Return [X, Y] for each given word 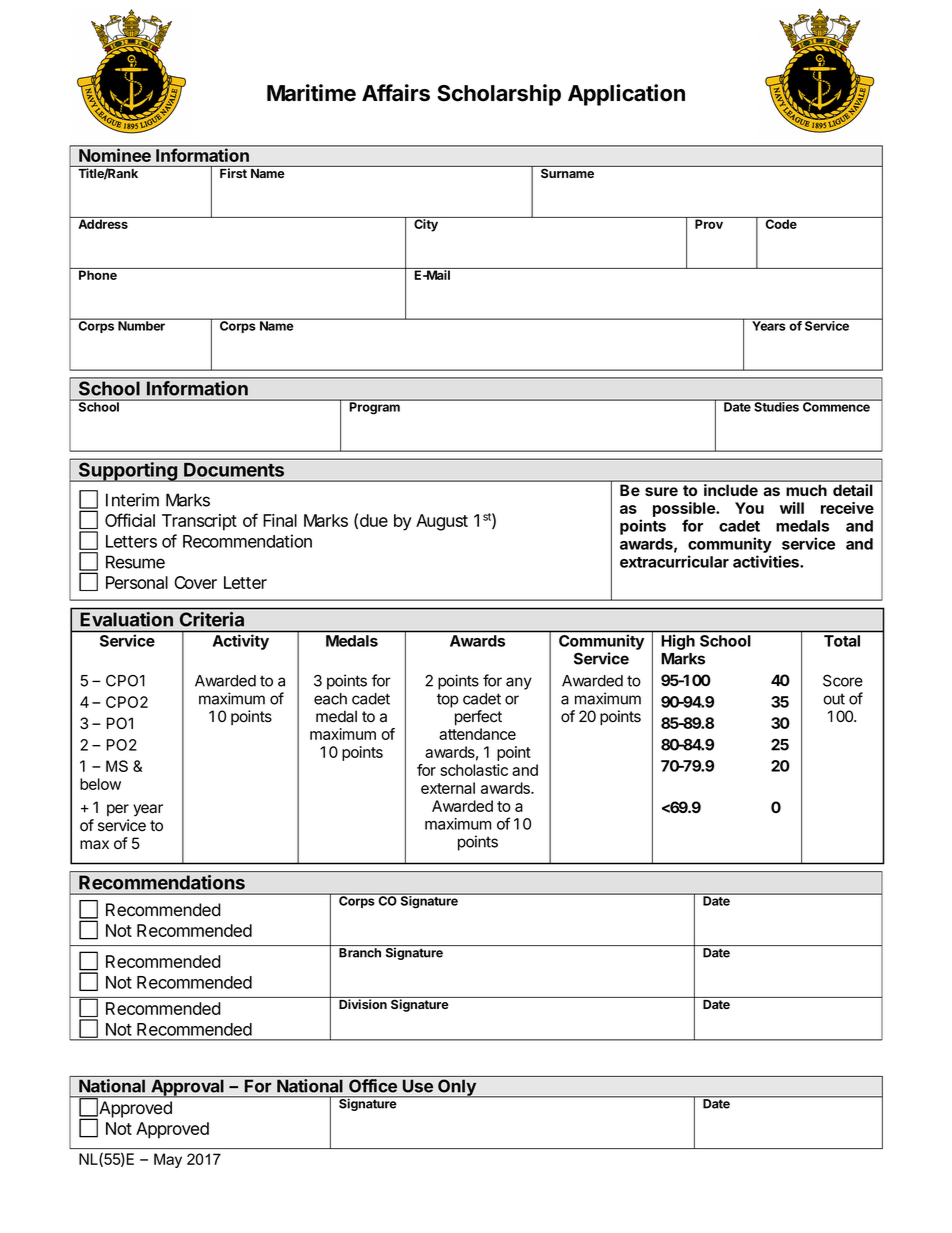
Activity [241, 642]
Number [141, 325]
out [834, 699]
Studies [776, 406]
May [168, 1160]
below [100, 784]
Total [842, 641]
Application [626, 95]
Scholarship [499, 95]
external [448, 788]
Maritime [311, 93]
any [519, 683]
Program [375, 407]
